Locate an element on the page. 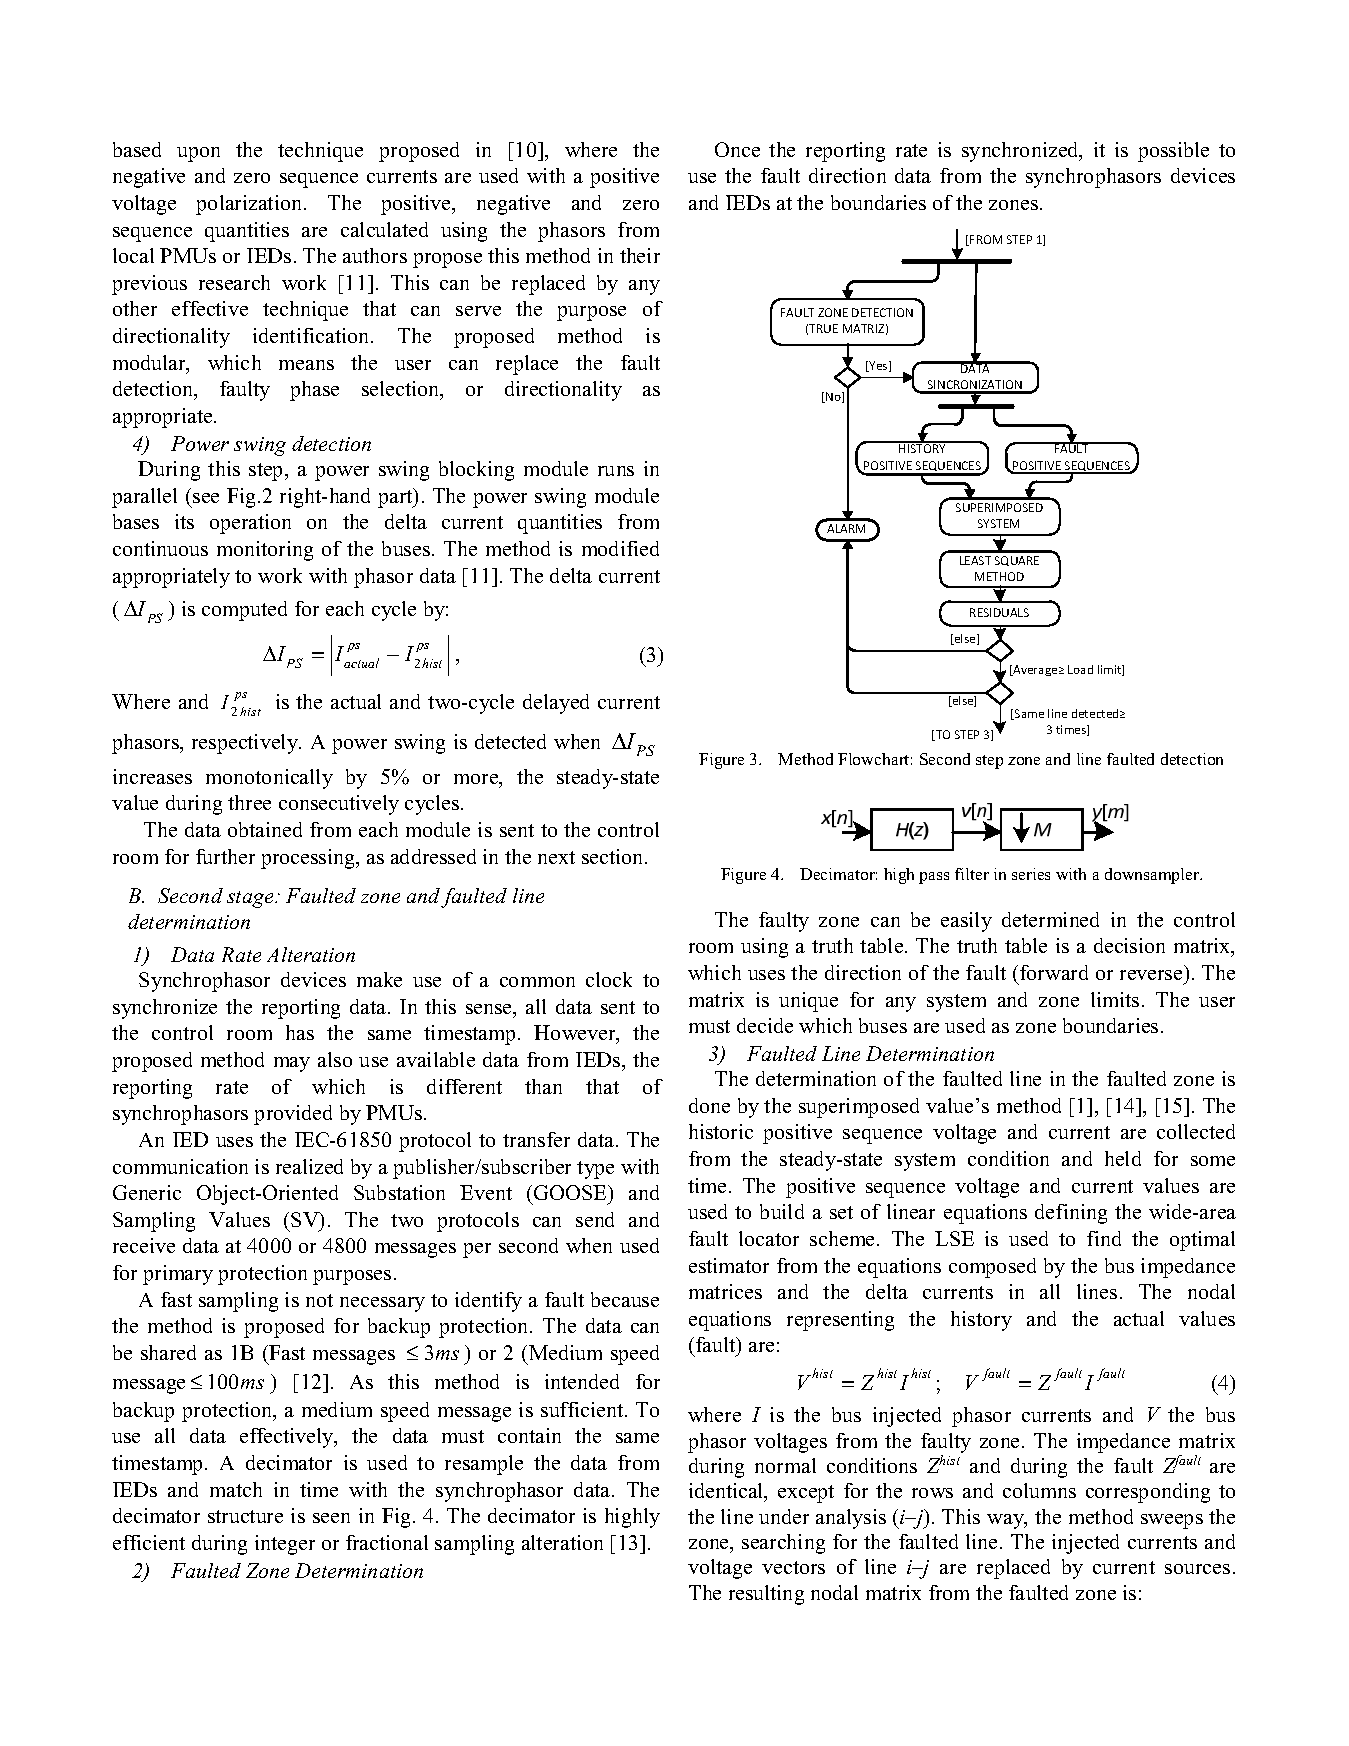 This page has width=1349, height=1746. possible is located at coordinates (1173, 152).
